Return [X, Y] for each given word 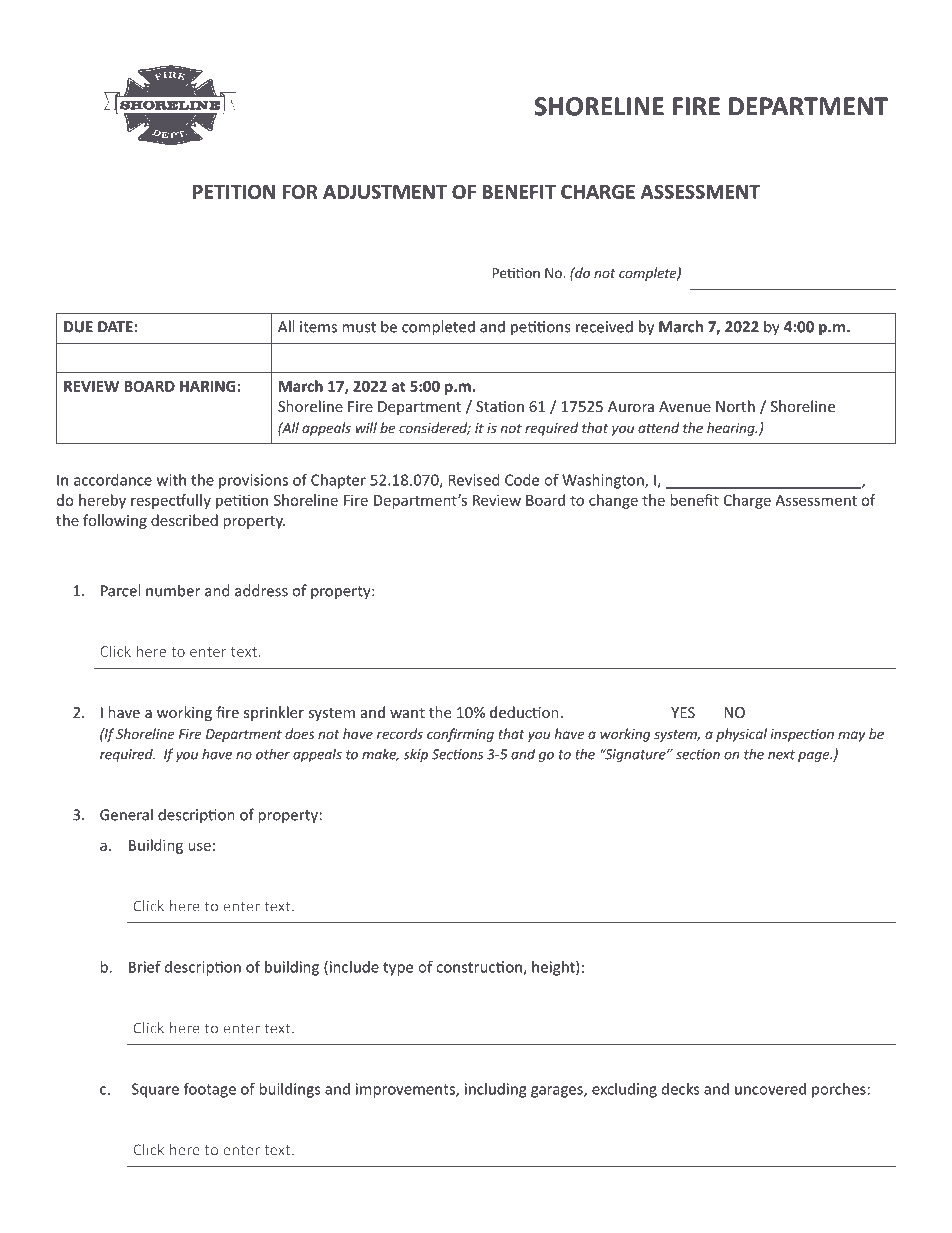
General [126, 814]
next [781, 755]
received [604, 326]
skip [416, 755]
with [171, 480]
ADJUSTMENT [385, 191]
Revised [474, 480]
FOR [300, 191]
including [495, 1090]
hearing [732, 429]
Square [155, 1090]
